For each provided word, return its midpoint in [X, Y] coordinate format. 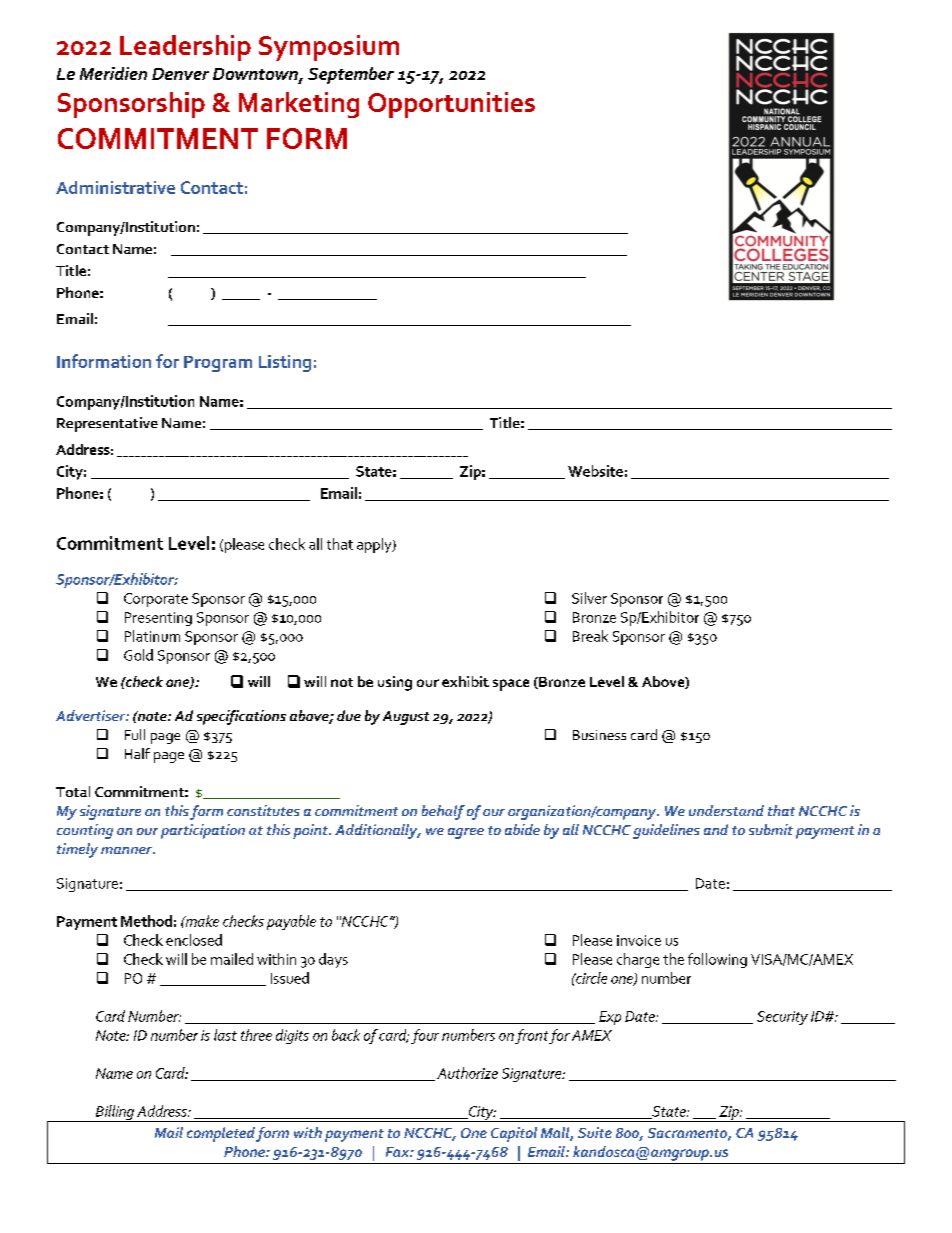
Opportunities [451, 105]
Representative [107, 424]
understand [726, 810]
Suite [595, 1132]
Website [595, 471]
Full [135, 734]
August [406, 718]
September [351, 75]
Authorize [467, 1073]
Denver [180, 74]
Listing [285, 363]
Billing [114, 1113]
